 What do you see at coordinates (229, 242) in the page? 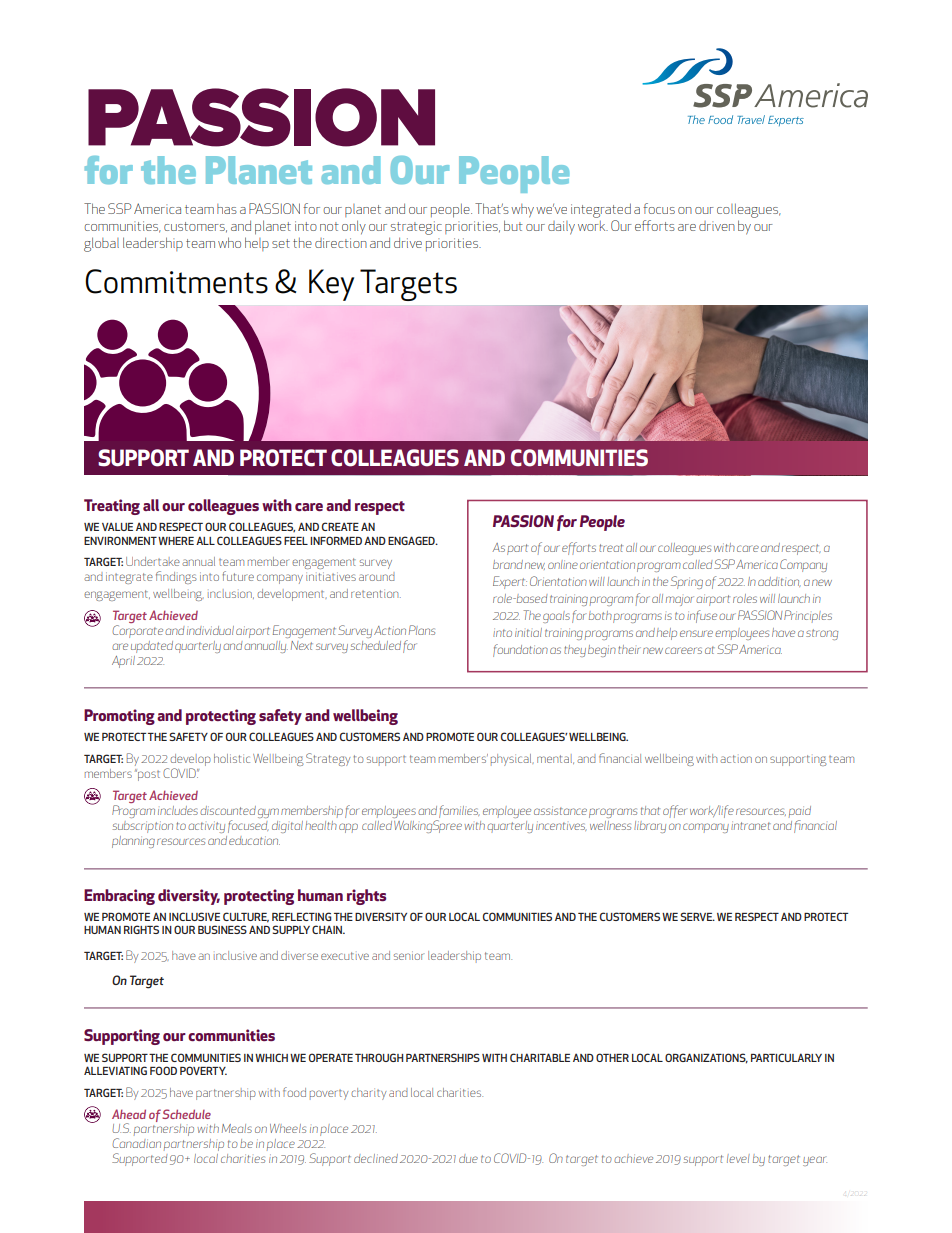
I see `who` at bounding box center [229, 242].
